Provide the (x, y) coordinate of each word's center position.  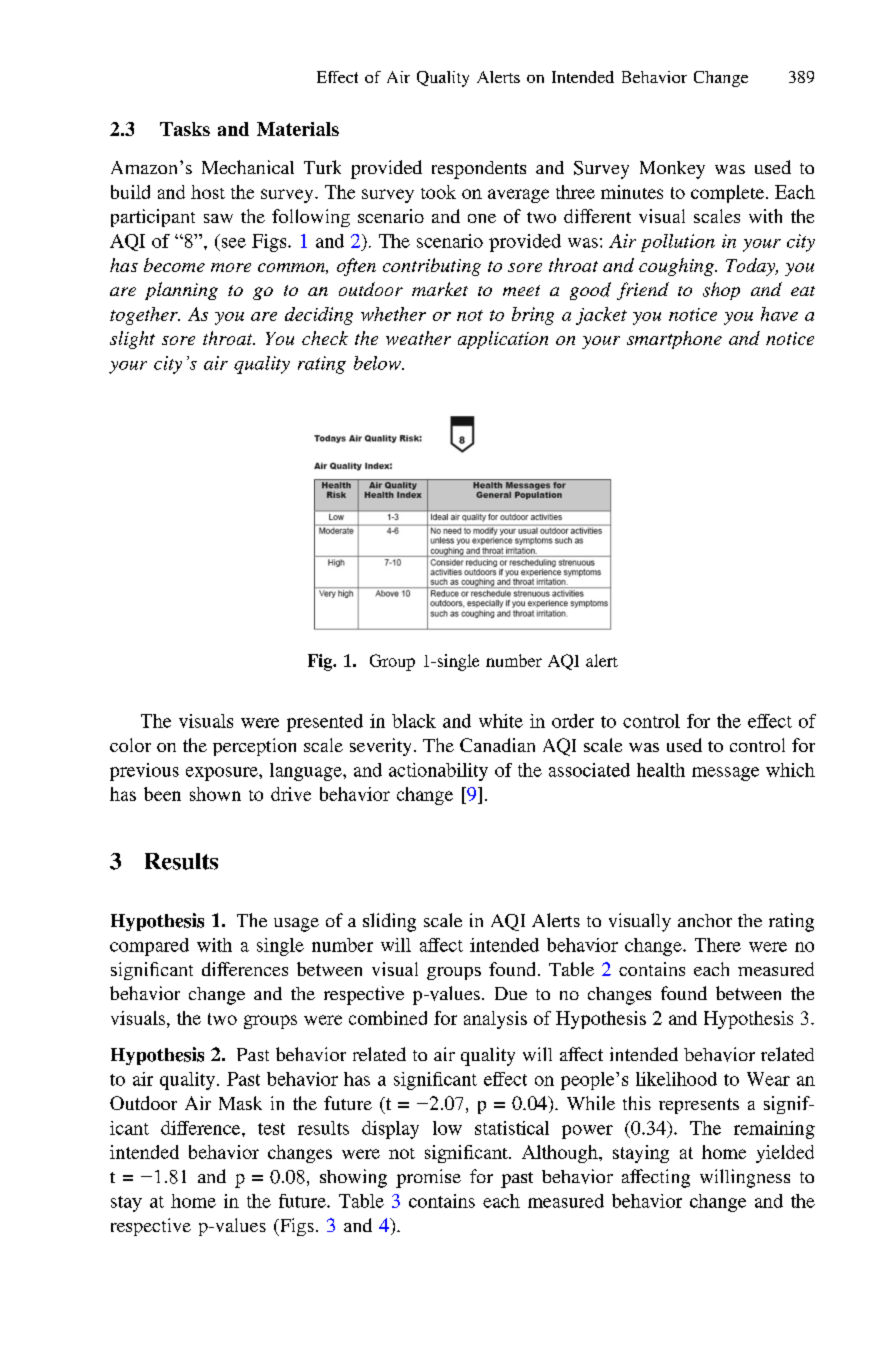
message (725, 774)
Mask (240, 1103)
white (501, 721)
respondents (479, 170)
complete (727, 194)
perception (254, 747)
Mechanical (248, 167)
